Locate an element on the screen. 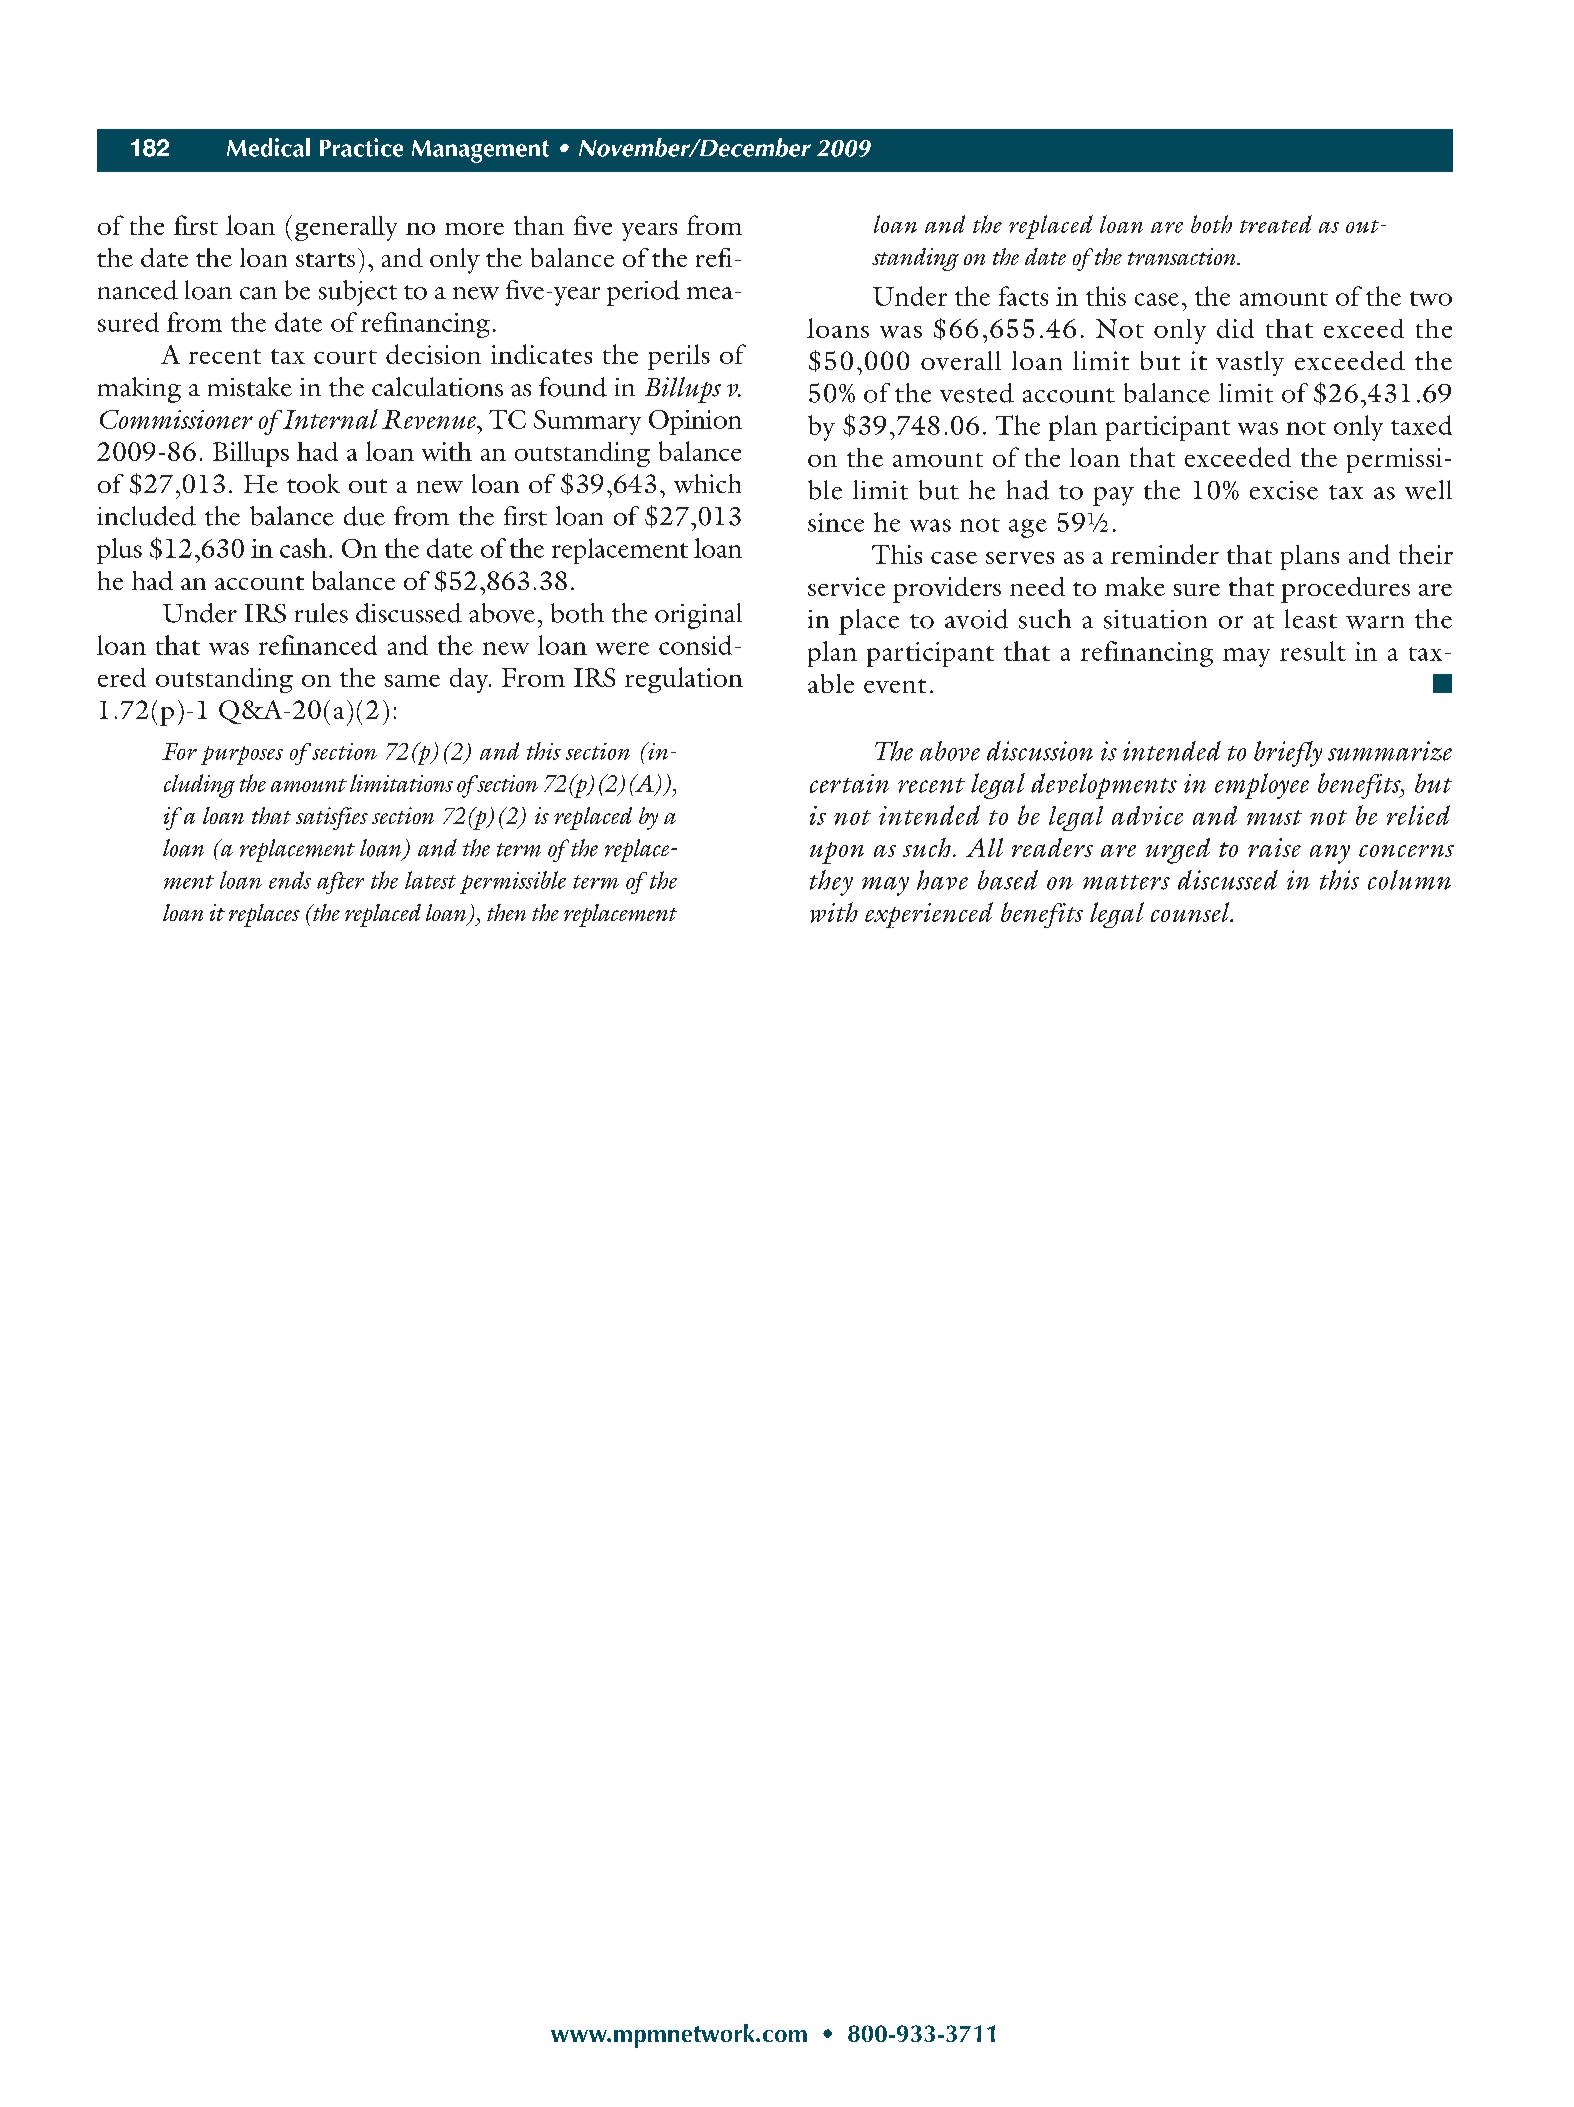 This screenshot has width=1574, height=2107. ends is located at coordinates (290, 880).
